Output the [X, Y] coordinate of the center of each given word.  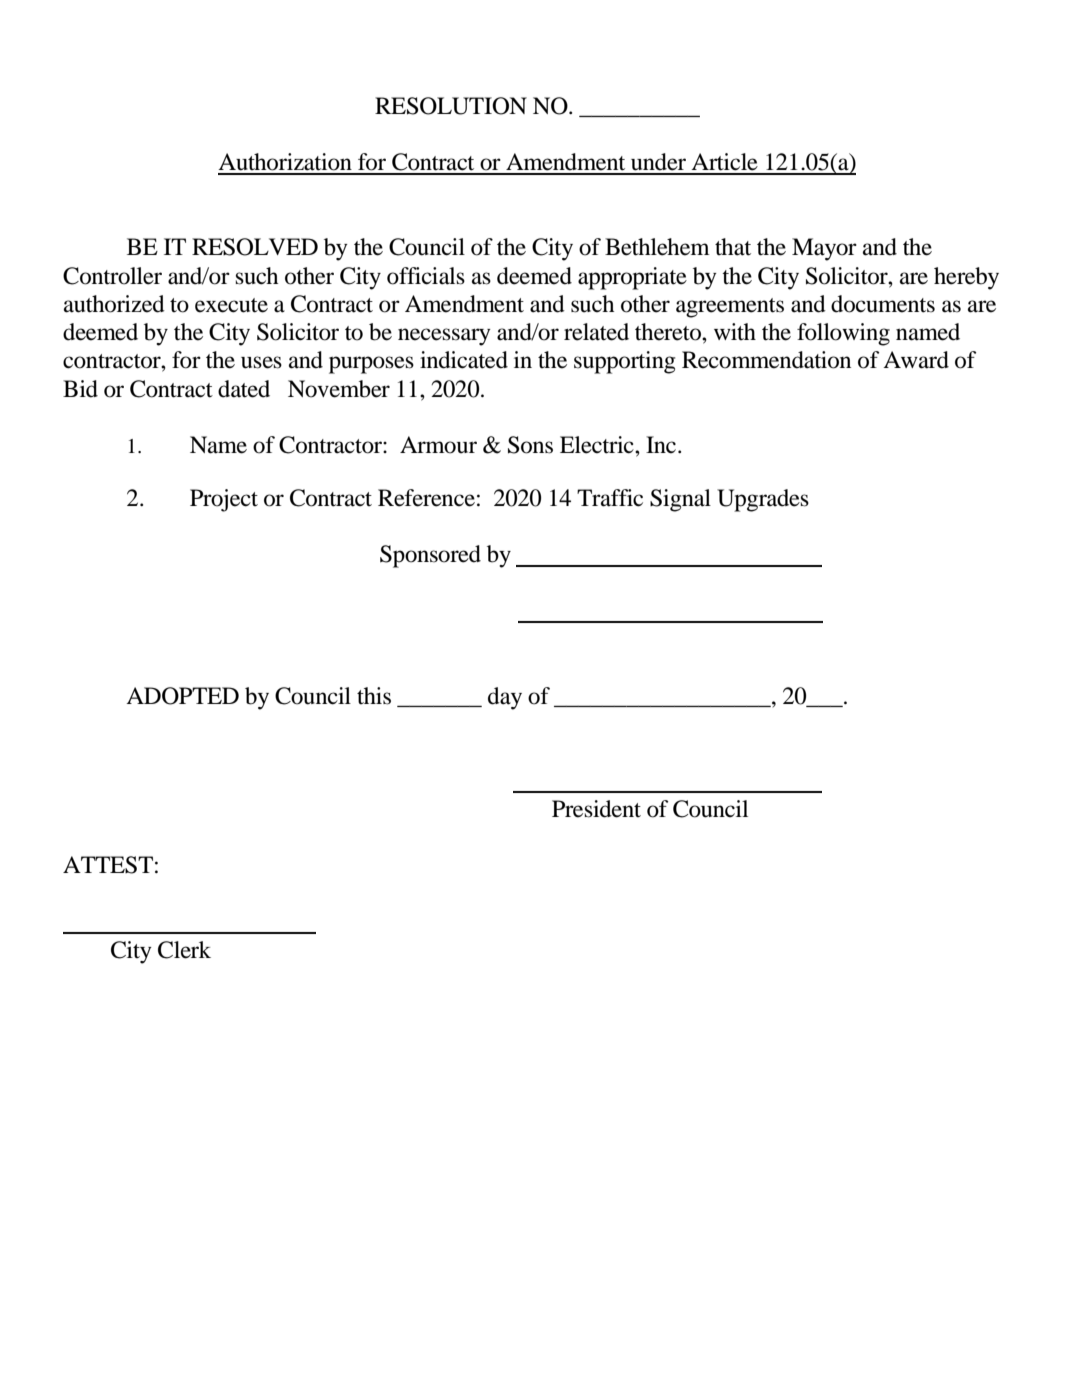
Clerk [184, 950]
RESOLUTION [451, 106]
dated [244, 389]
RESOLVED [255, 247]
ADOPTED [182, 696]
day [505, 698]
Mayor [824, 249]
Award [916, 360]
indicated [464, 360]
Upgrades [763, 500]
